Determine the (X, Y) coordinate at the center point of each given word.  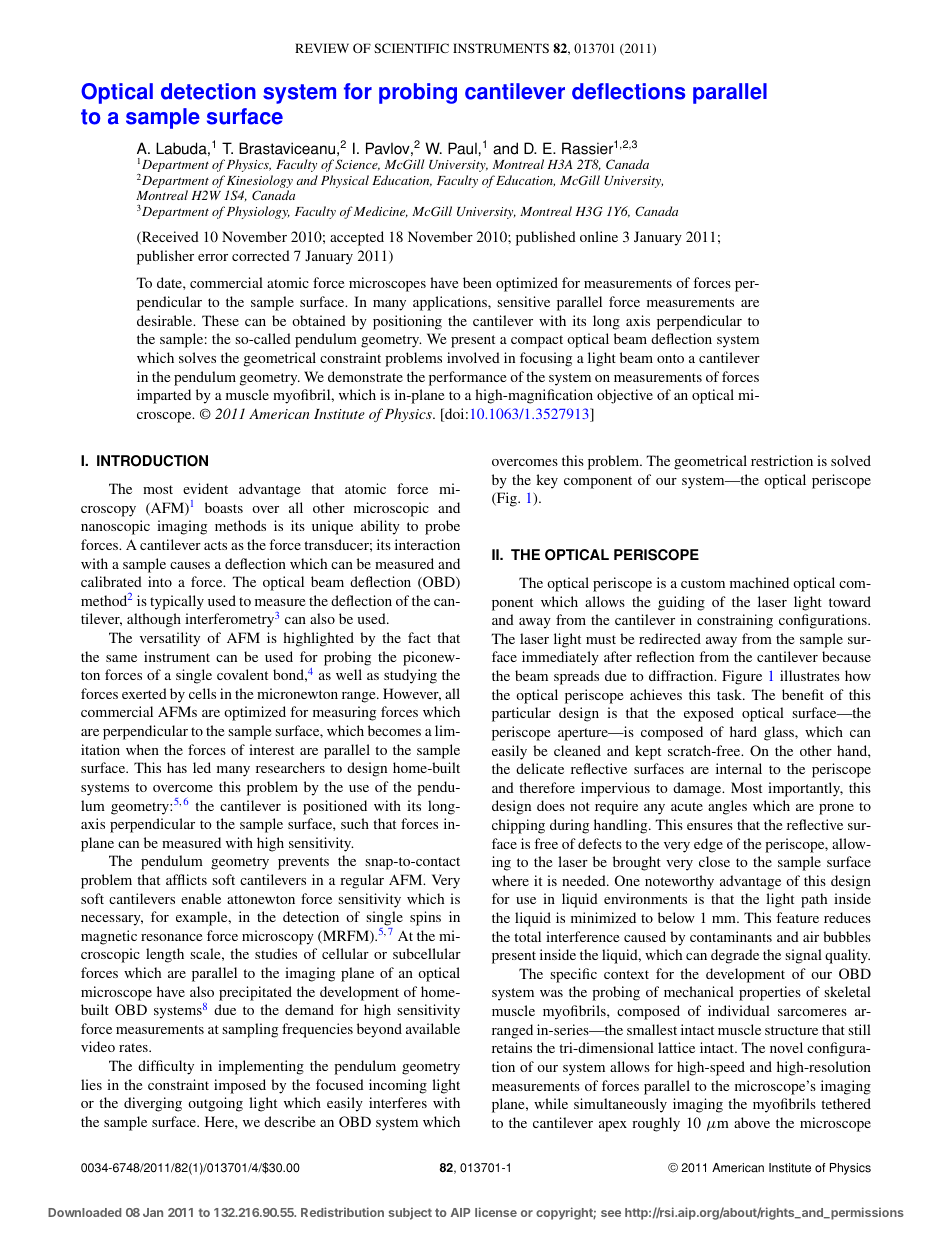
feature (797, 917)
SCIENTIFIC (411, 48)
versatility (170, 639)
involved (473, 357)
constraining (735, 621)
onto (670, 358)
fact (419, 637)
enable (201, 898)
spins (425, 918)
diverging (153, 1104)
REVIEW (322, 48)
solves (197, 357)
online (599, 236)
